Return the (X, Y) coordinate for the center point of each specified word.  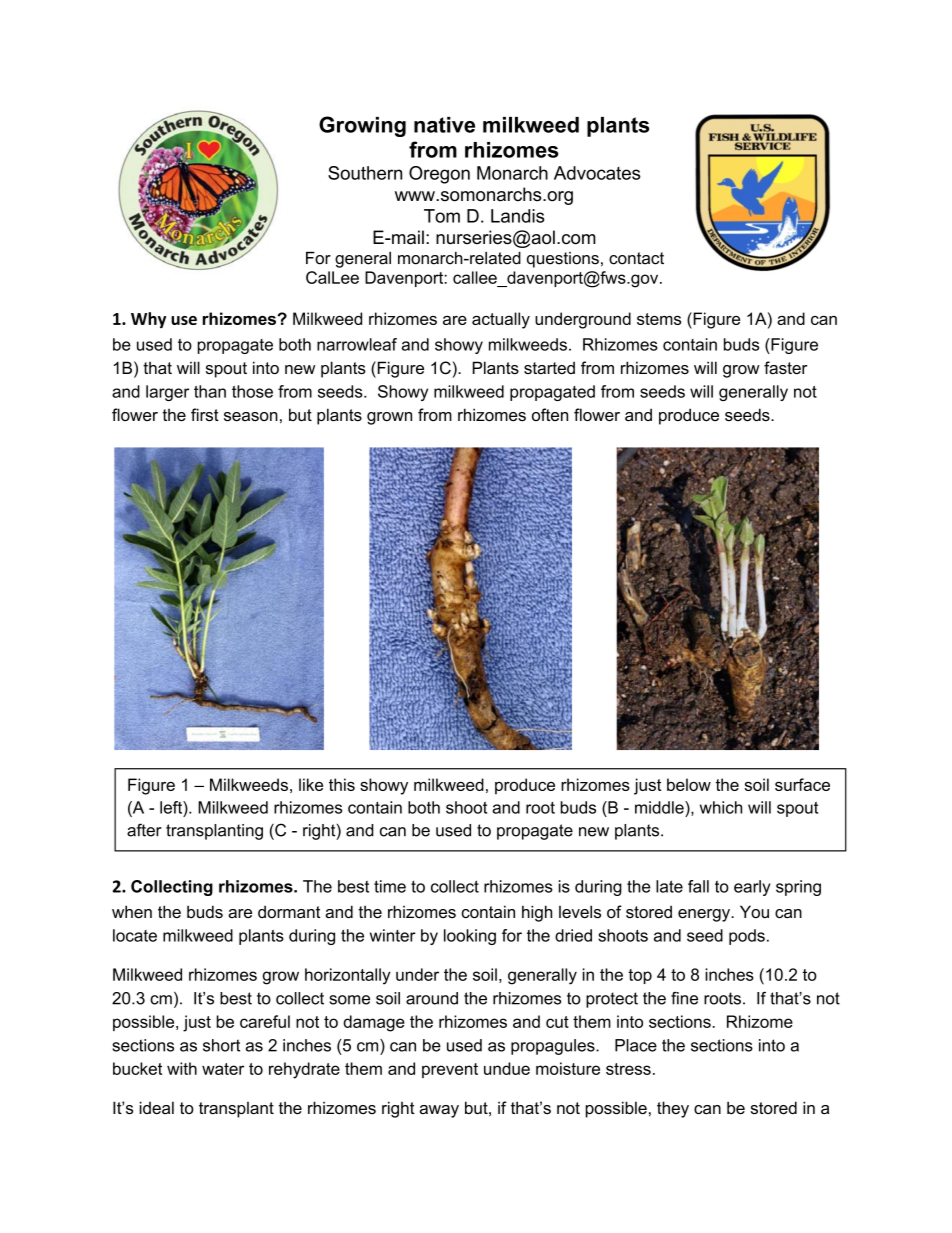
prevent (450, 1070)
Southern (365, 173)
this (342, 784)
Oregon (439, 175)
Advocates (597, 173)
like (311, 784)
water (223, 1069)
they (673, 1109)
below (689, 784)
